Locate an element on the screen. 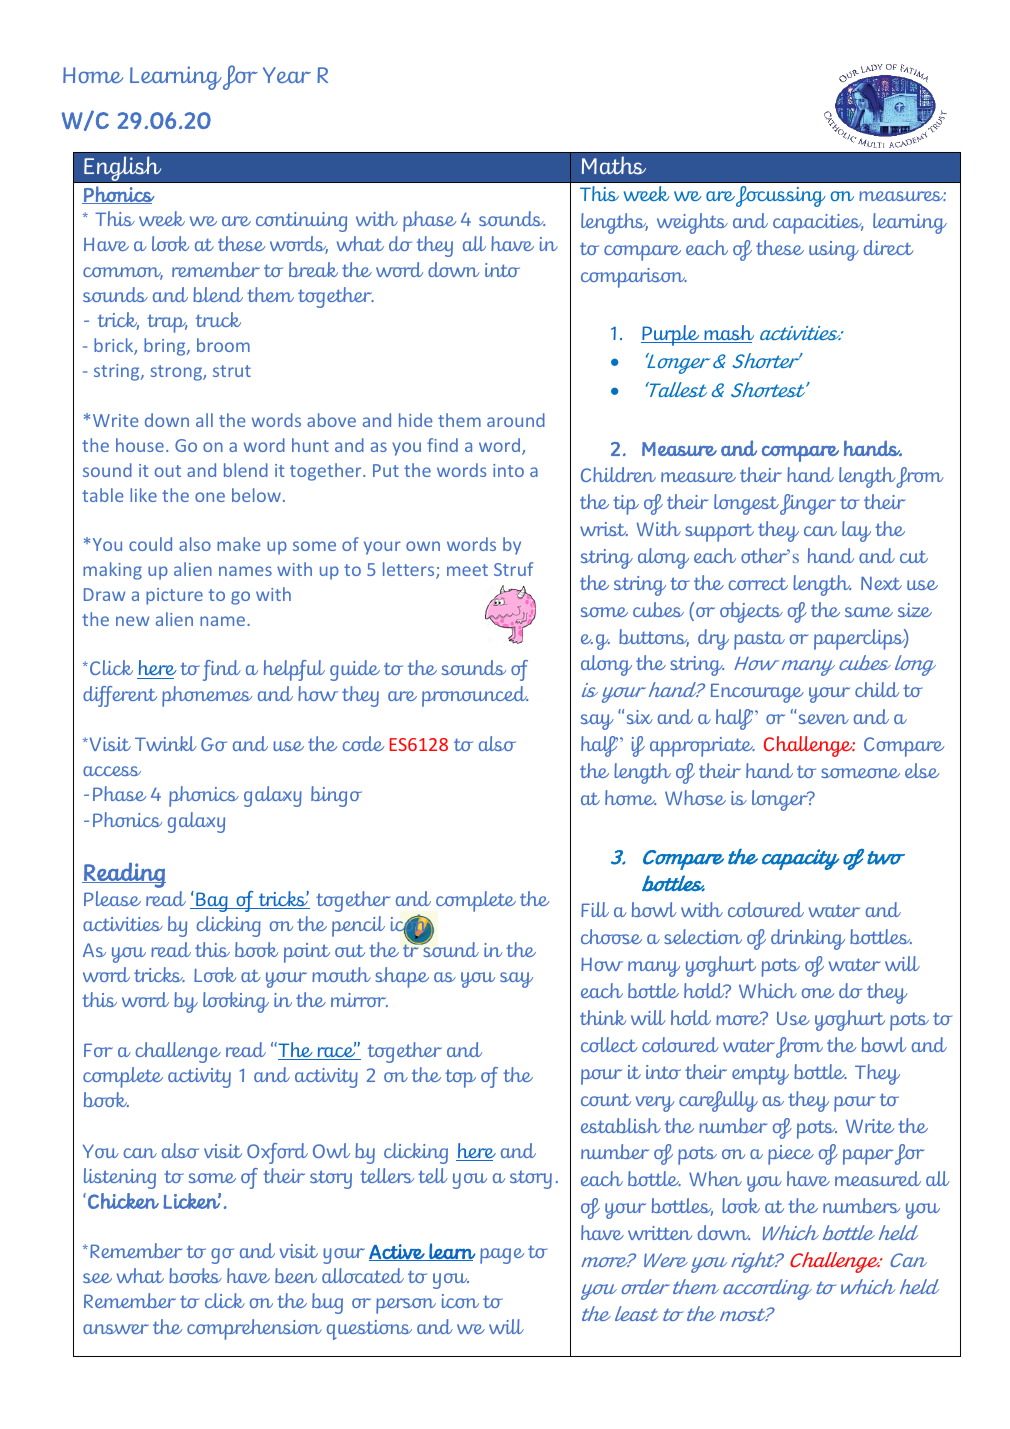 This screenshot has width=1010, height=1429. Maths is located at coordinates (614, 165).
